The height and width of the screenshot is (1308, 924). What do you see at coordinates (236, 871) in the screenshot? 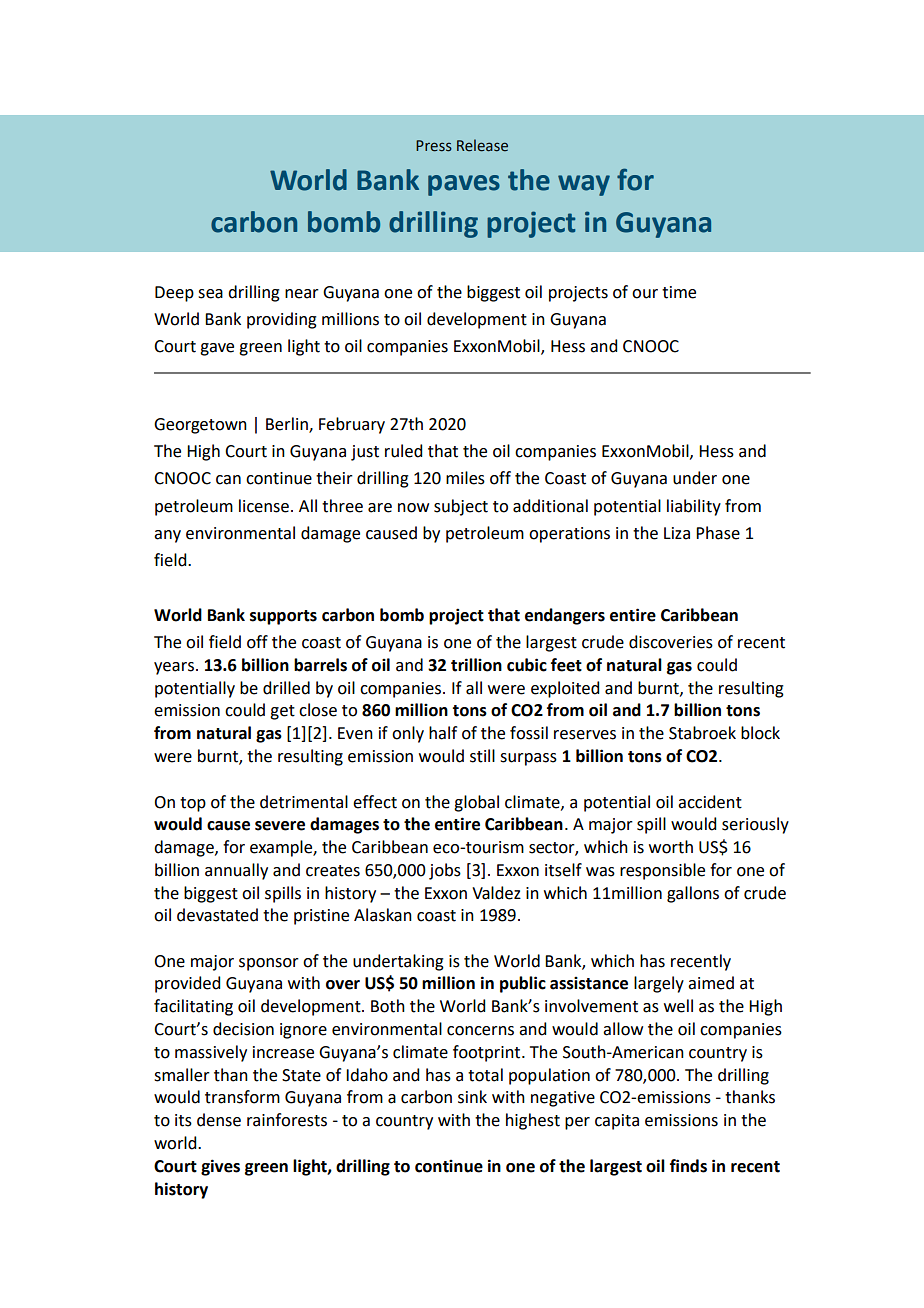
I see `annually` at bounding box center [236, 871].
